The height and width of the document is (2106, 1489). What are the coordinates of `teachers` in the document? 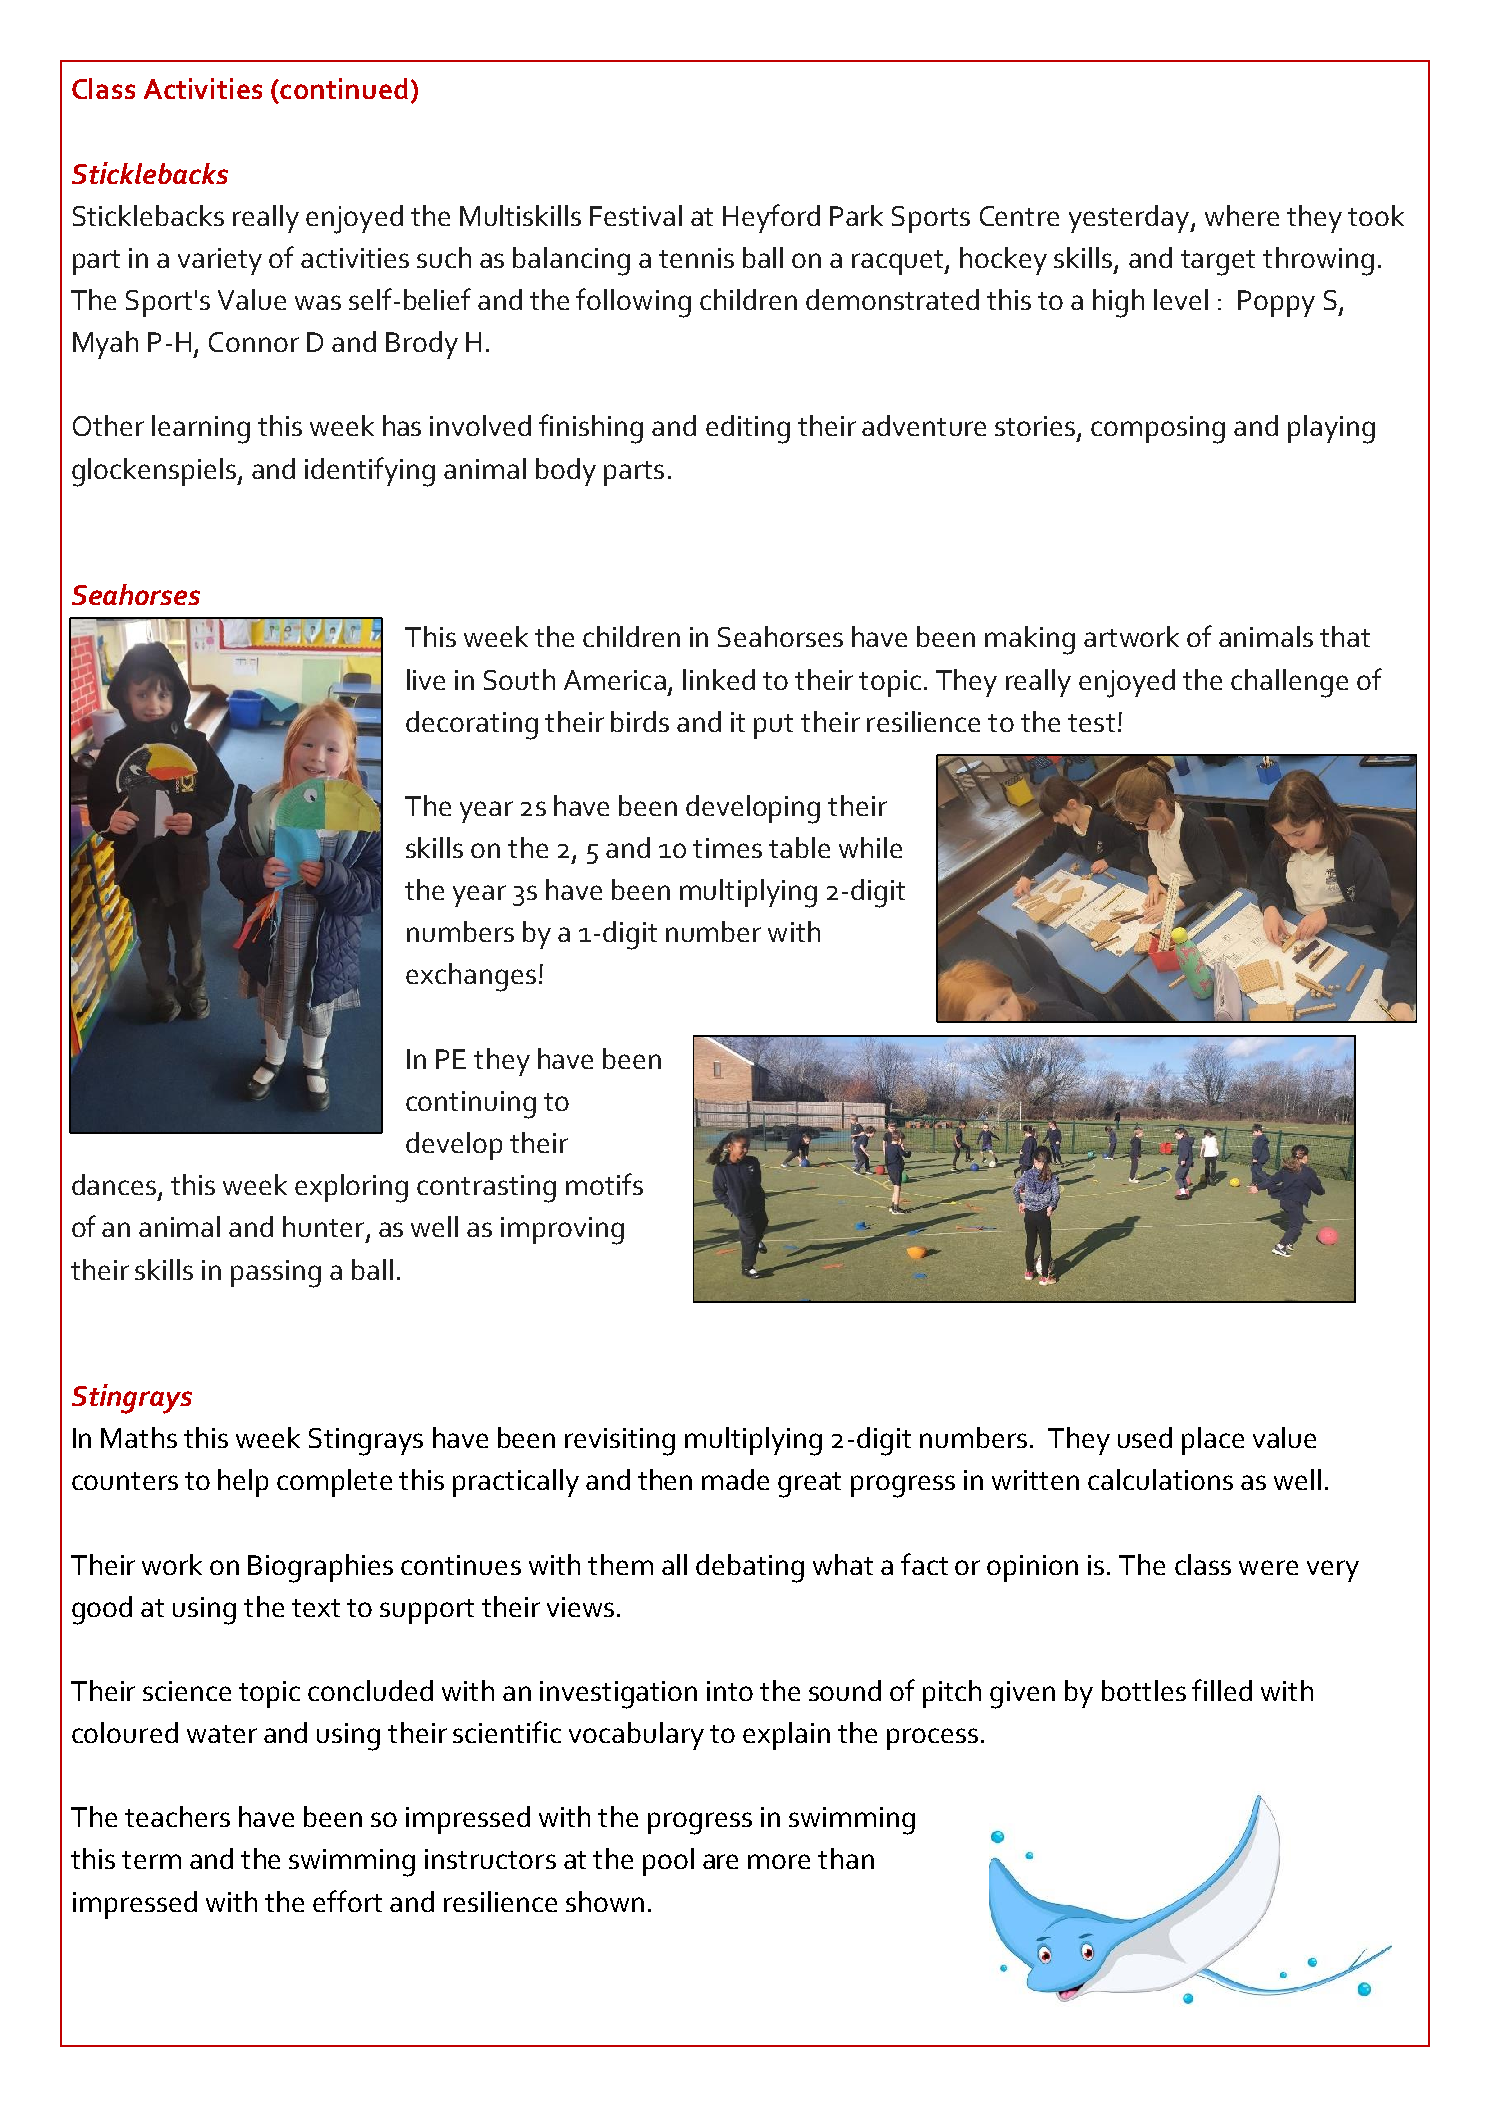 It's located at (177, 1816).
